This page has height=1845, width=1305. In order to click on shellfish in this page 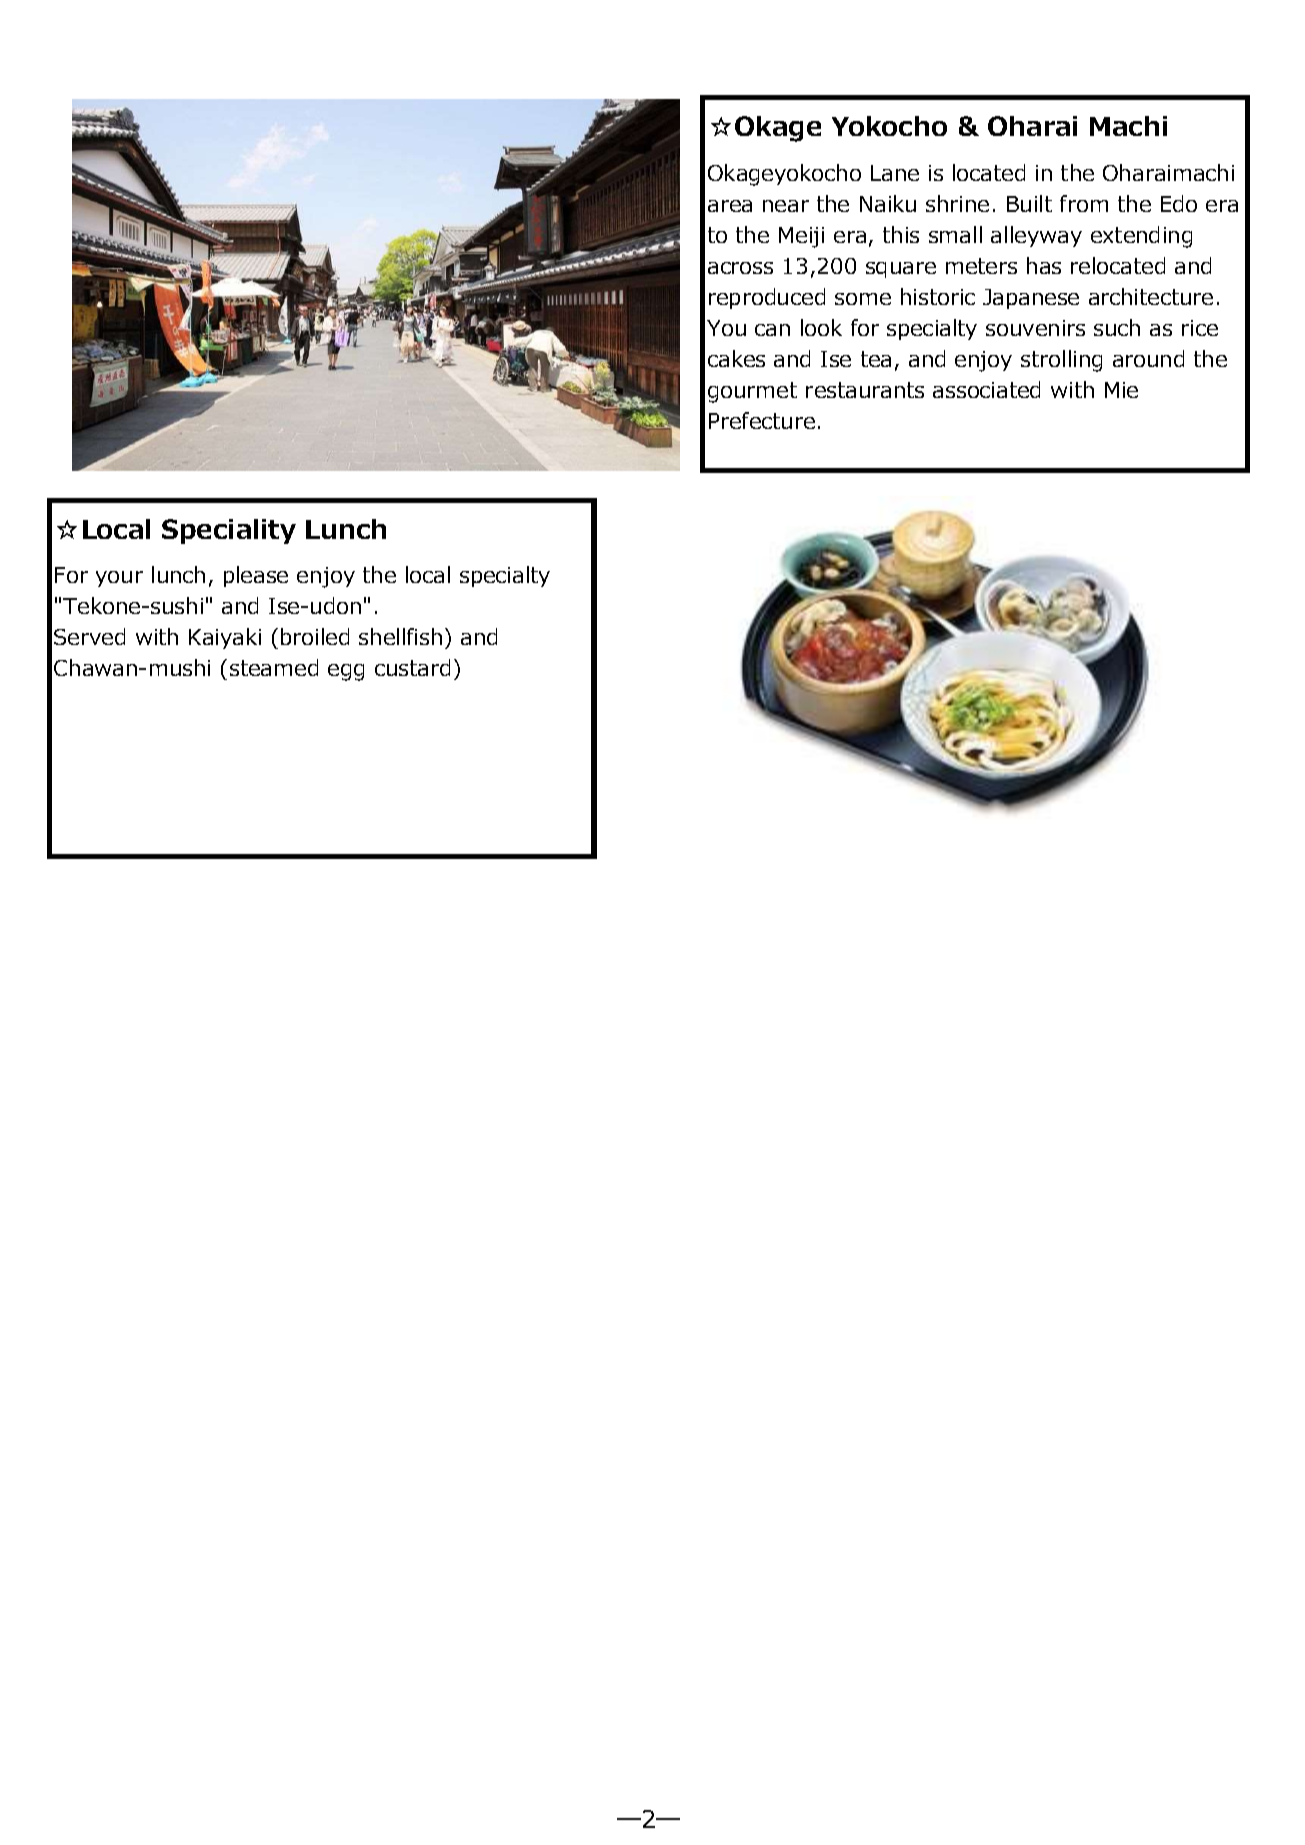, I will do `click(400, 636)`.
